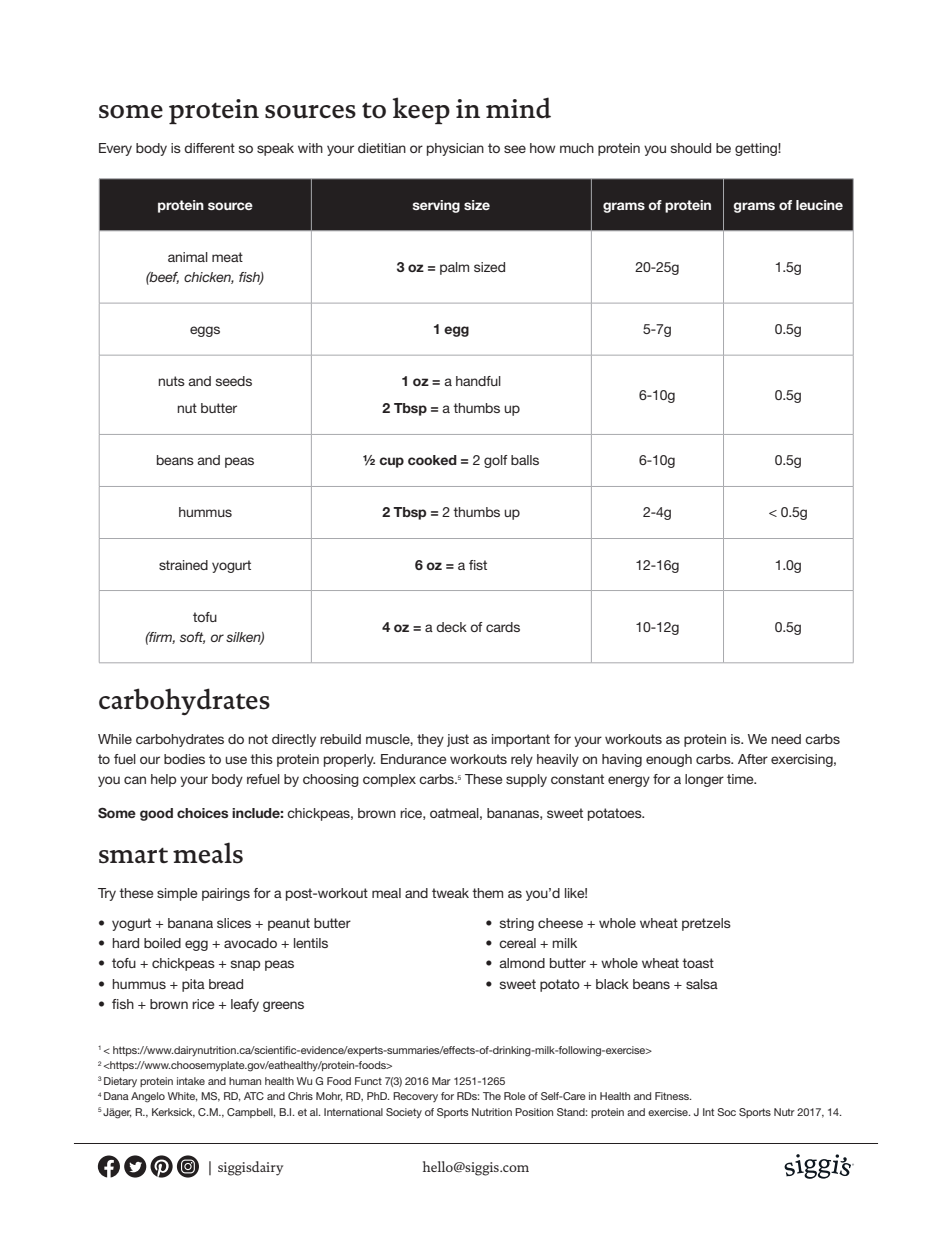  Describe the element at coordinates (191, 1081) in the image. I see `intake` at that location.
